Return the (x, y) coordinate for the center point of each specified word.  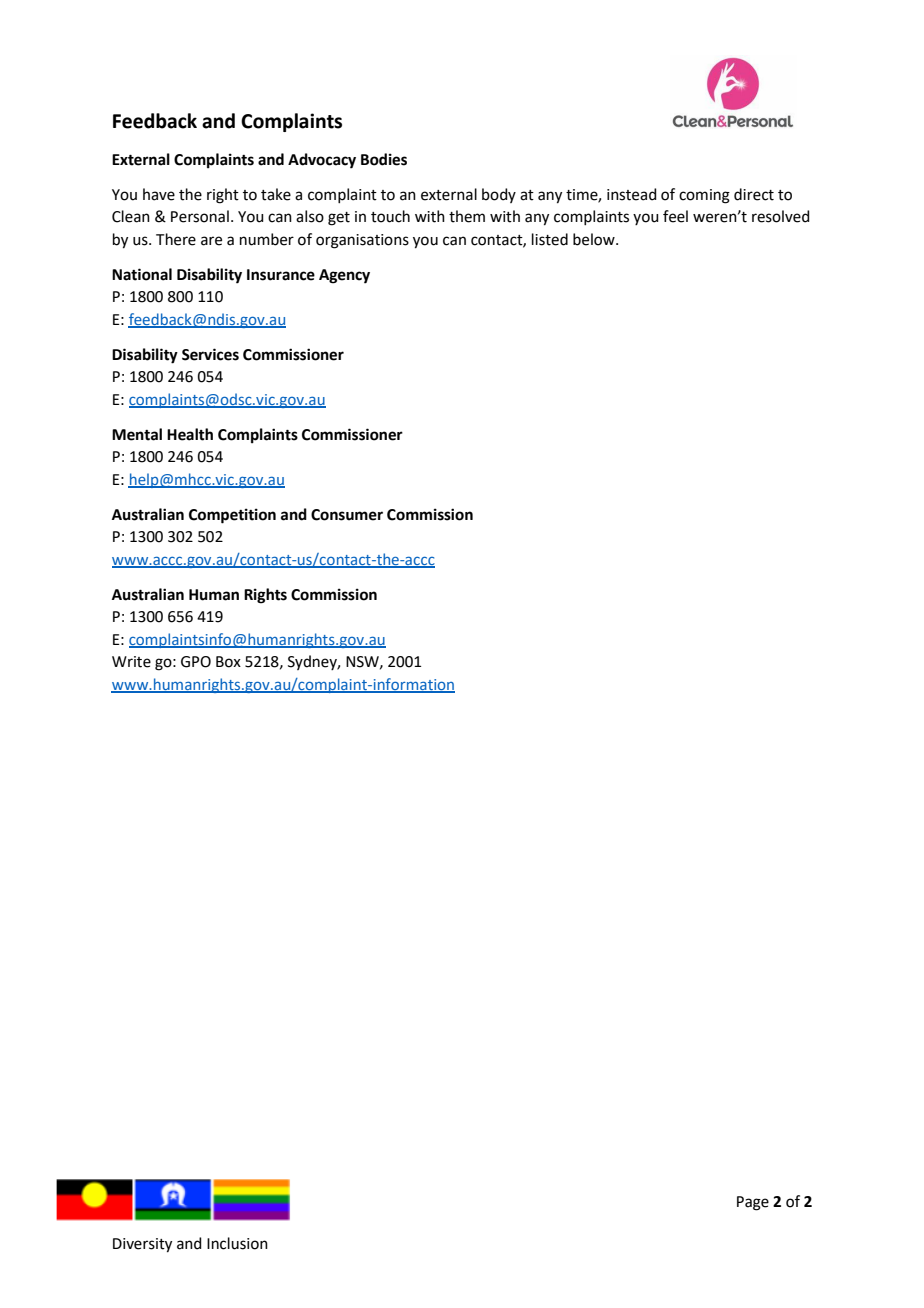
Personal (200, 216)
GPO (196, 662)
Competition (232, 516)
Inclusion (237, 1243)
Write (131, 662)
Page (753, 1203)
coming (704, 196)
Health (190, 434)
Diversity (142, 1245)
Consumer (347, 515)
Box (228, 662)
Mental (137, 434)
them (467, 216)
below (595, 239)
